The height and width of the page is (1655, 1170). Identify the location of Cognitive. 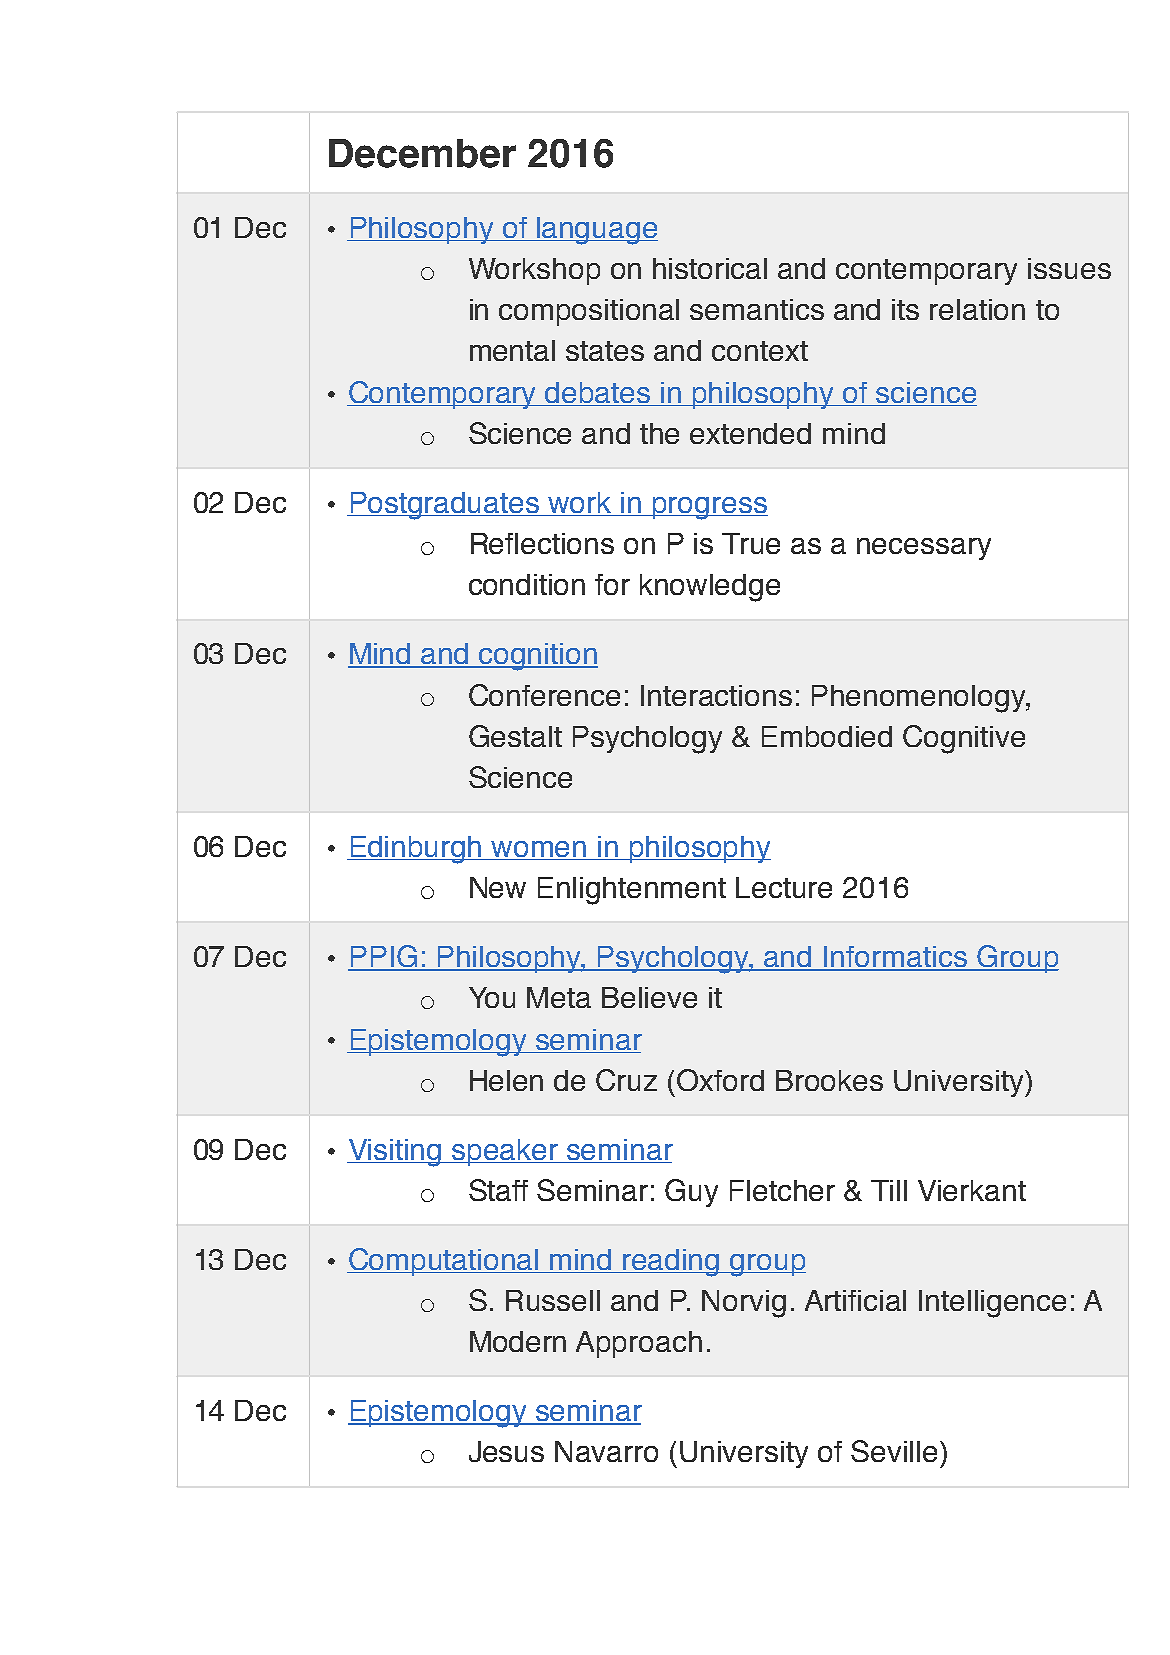
(964, 739).
